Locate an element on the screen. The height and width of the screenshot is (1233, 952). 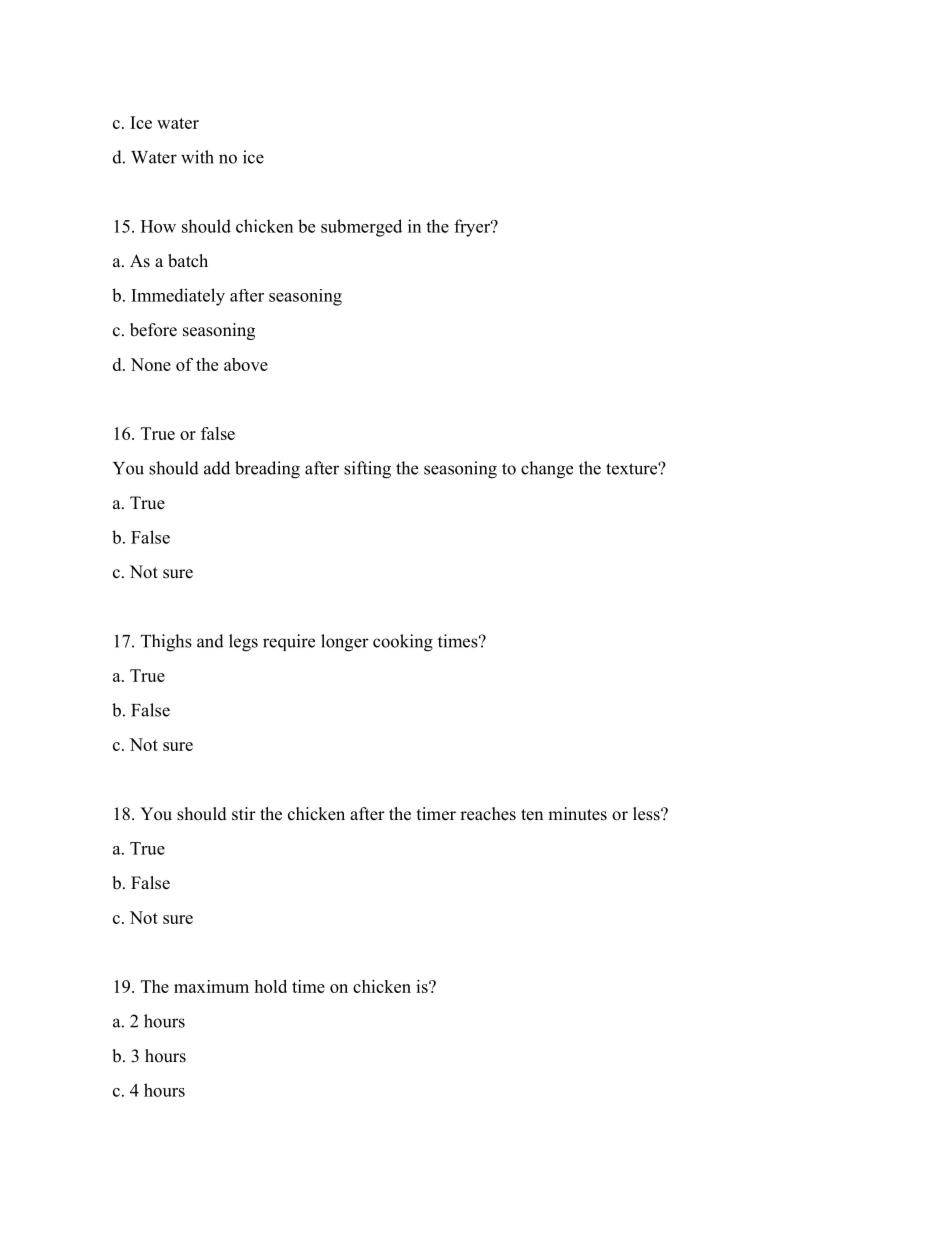
maximum is located at coordinates (211, 986).
